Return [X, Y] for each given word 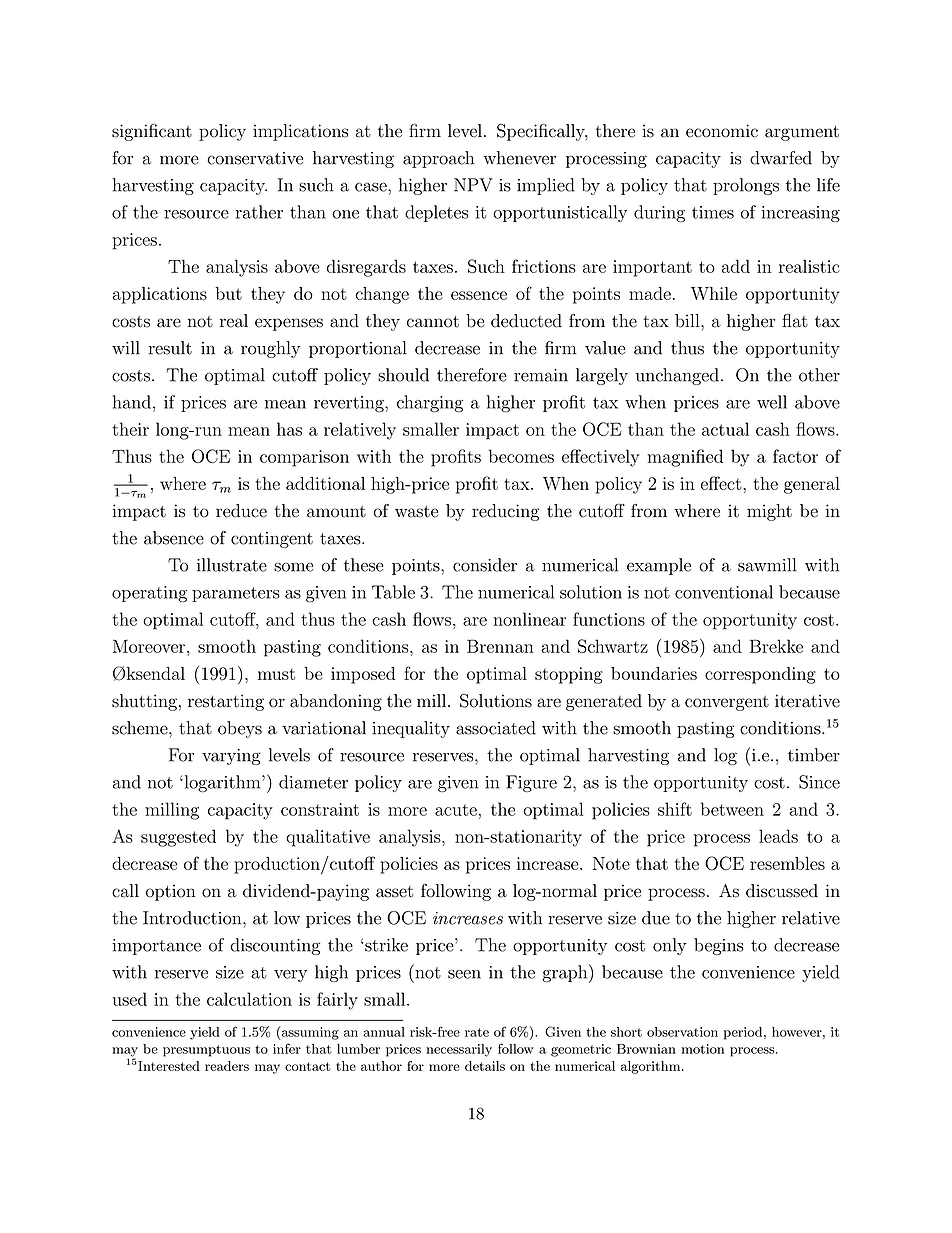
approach [438, 159]
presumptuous [206, 1051]
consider [485, 565]
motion [703, 1049]
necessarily [459, 1050]
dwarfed [781, 158]
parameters [236, 594]
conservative [255, 158]
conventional [724, 592]
